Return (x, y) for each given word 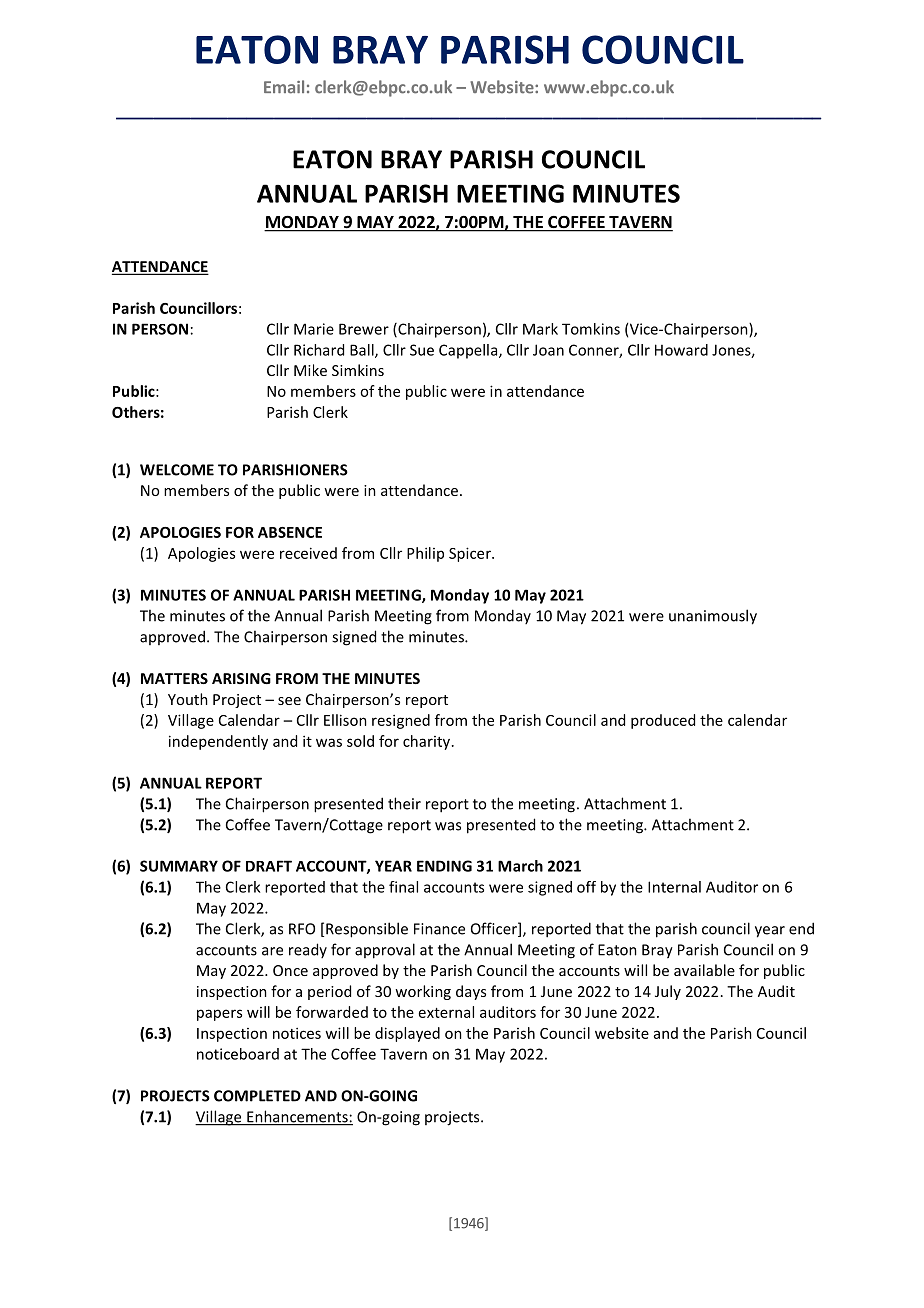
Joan (548, 350)
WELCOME (177, 470)
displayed (407, 1034)
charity (428, 742)
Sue (422, 350)
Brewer (364, 329)
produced (663, 721)
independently (218, 742)
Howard (681, 350)
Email (284, 87)
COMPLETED (257, 1096)
